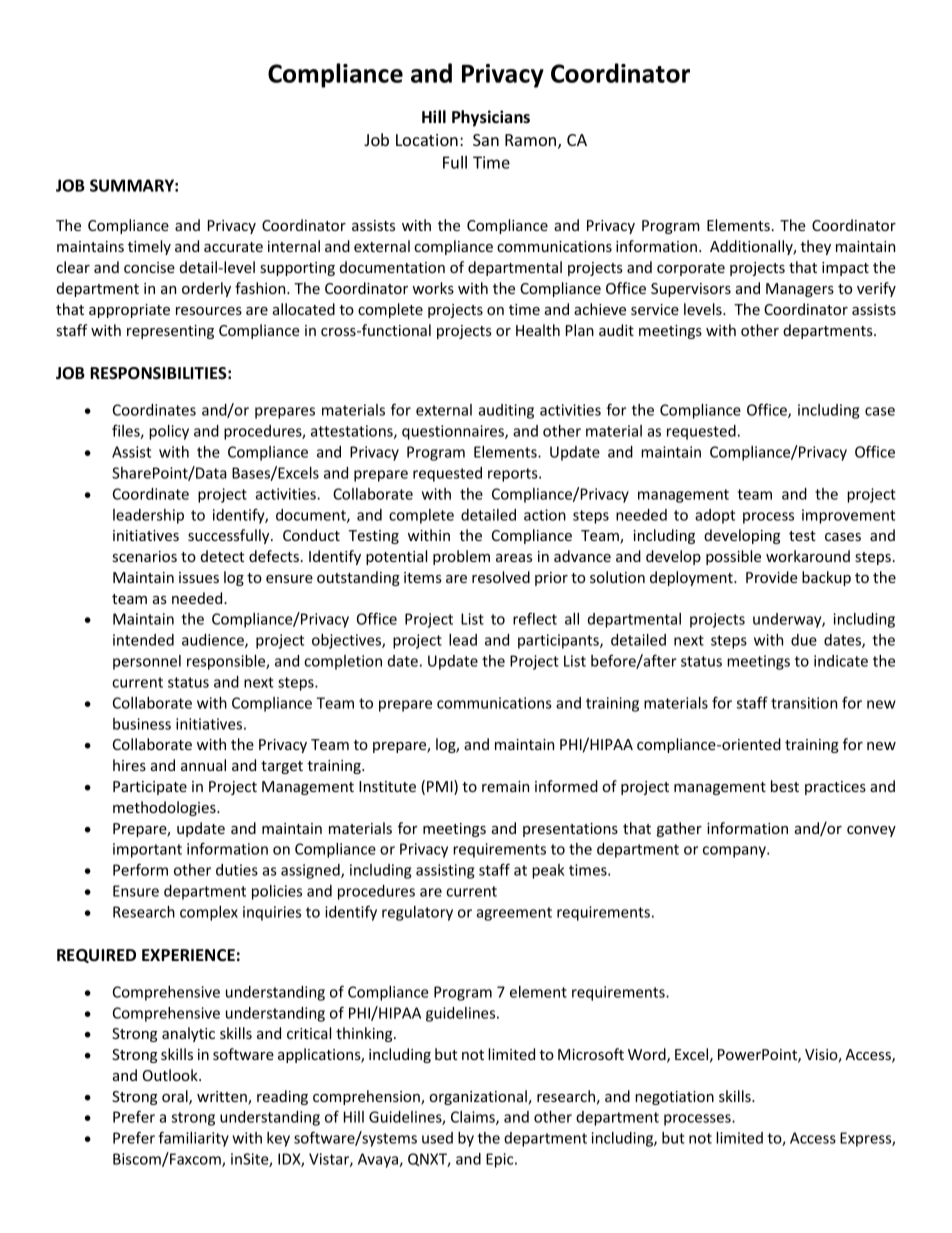 This screenshot has width=952, height=1233. Describe the element at coordinates (143, 640) in the screenshot. I see `intended` at that location.
